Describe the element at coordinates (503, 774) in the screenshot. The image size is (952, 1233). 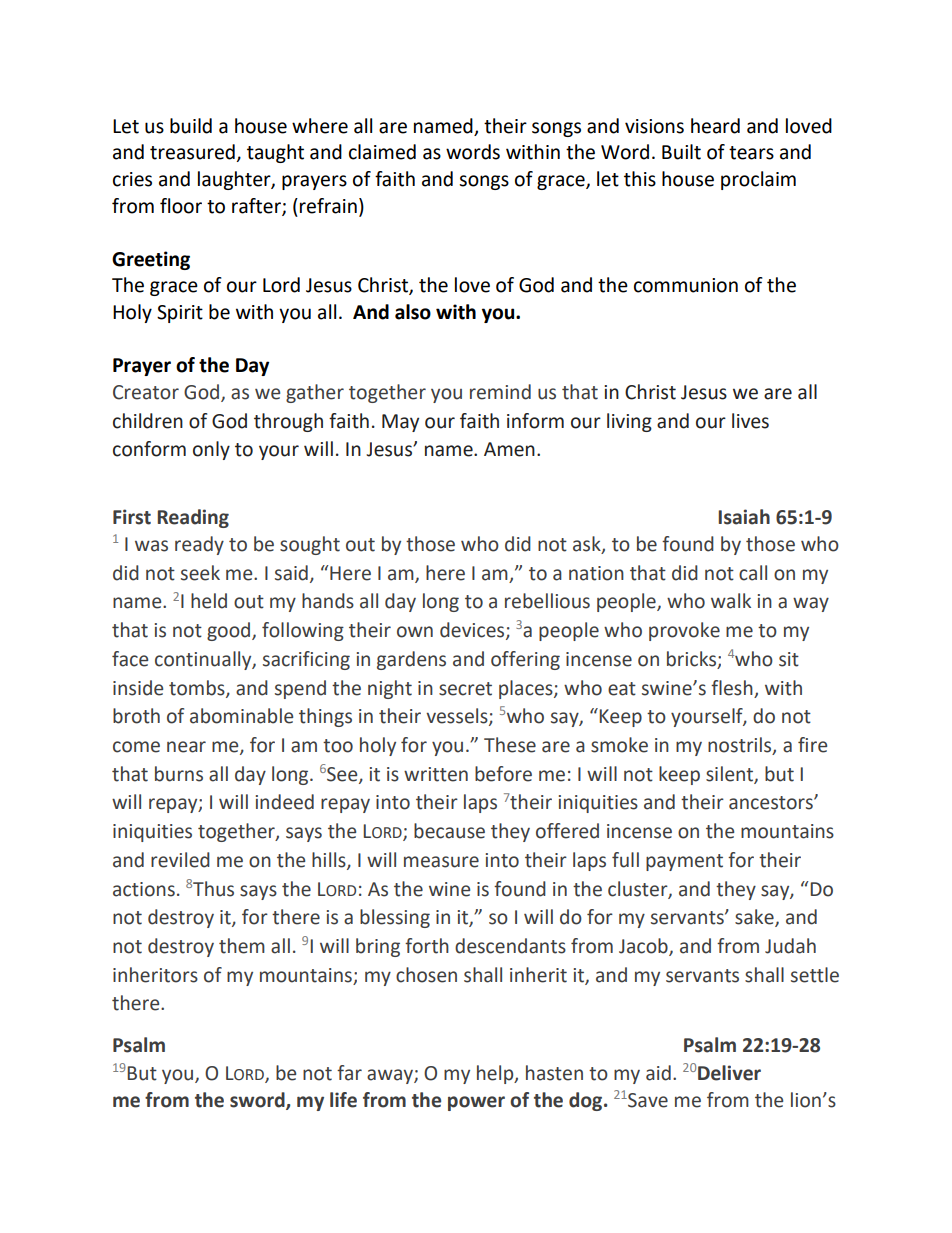
I see `before` at that location.
